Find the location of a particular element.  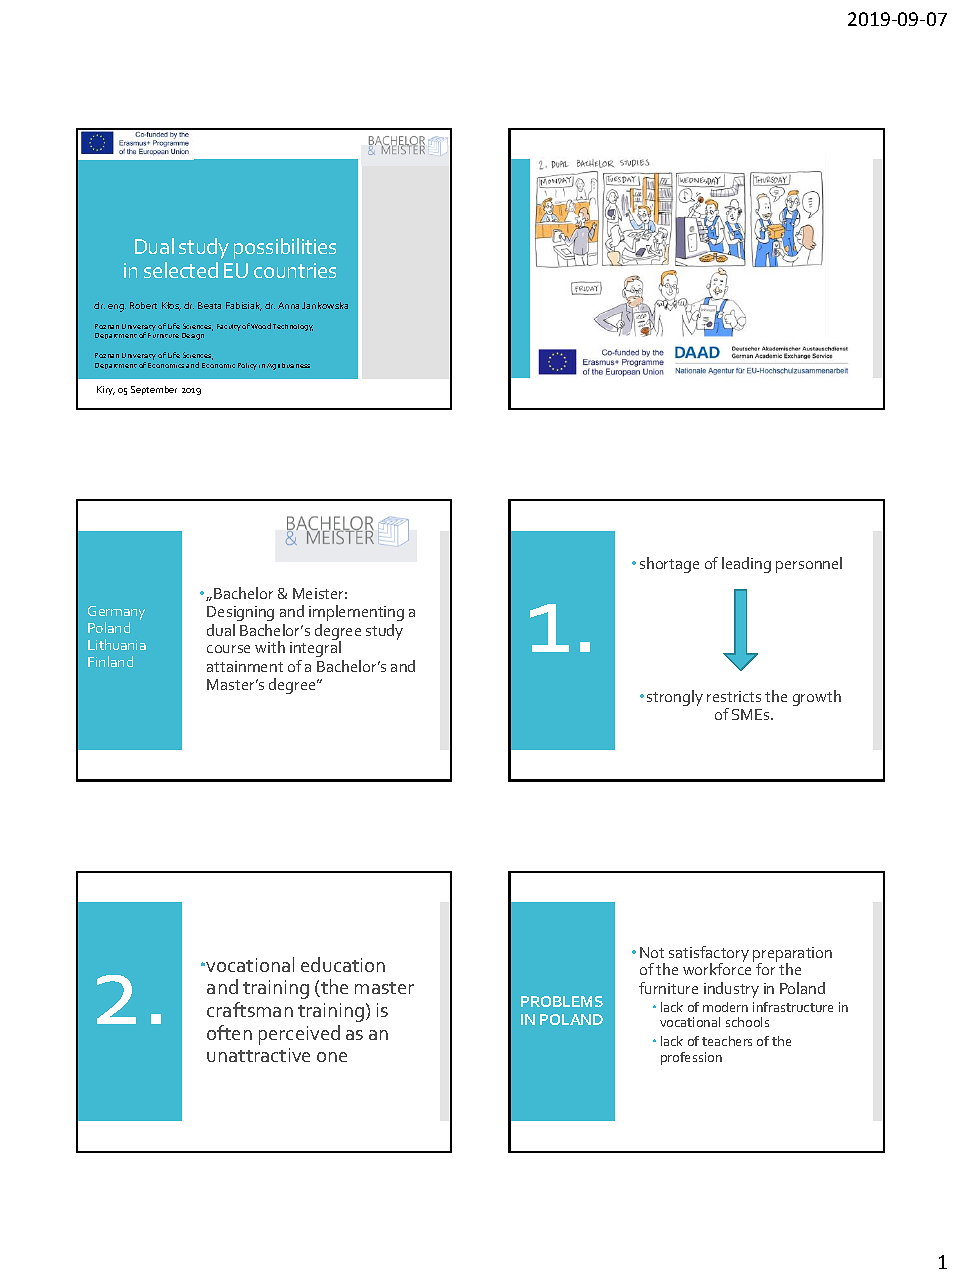

course is located at coordinates (228, 649).
